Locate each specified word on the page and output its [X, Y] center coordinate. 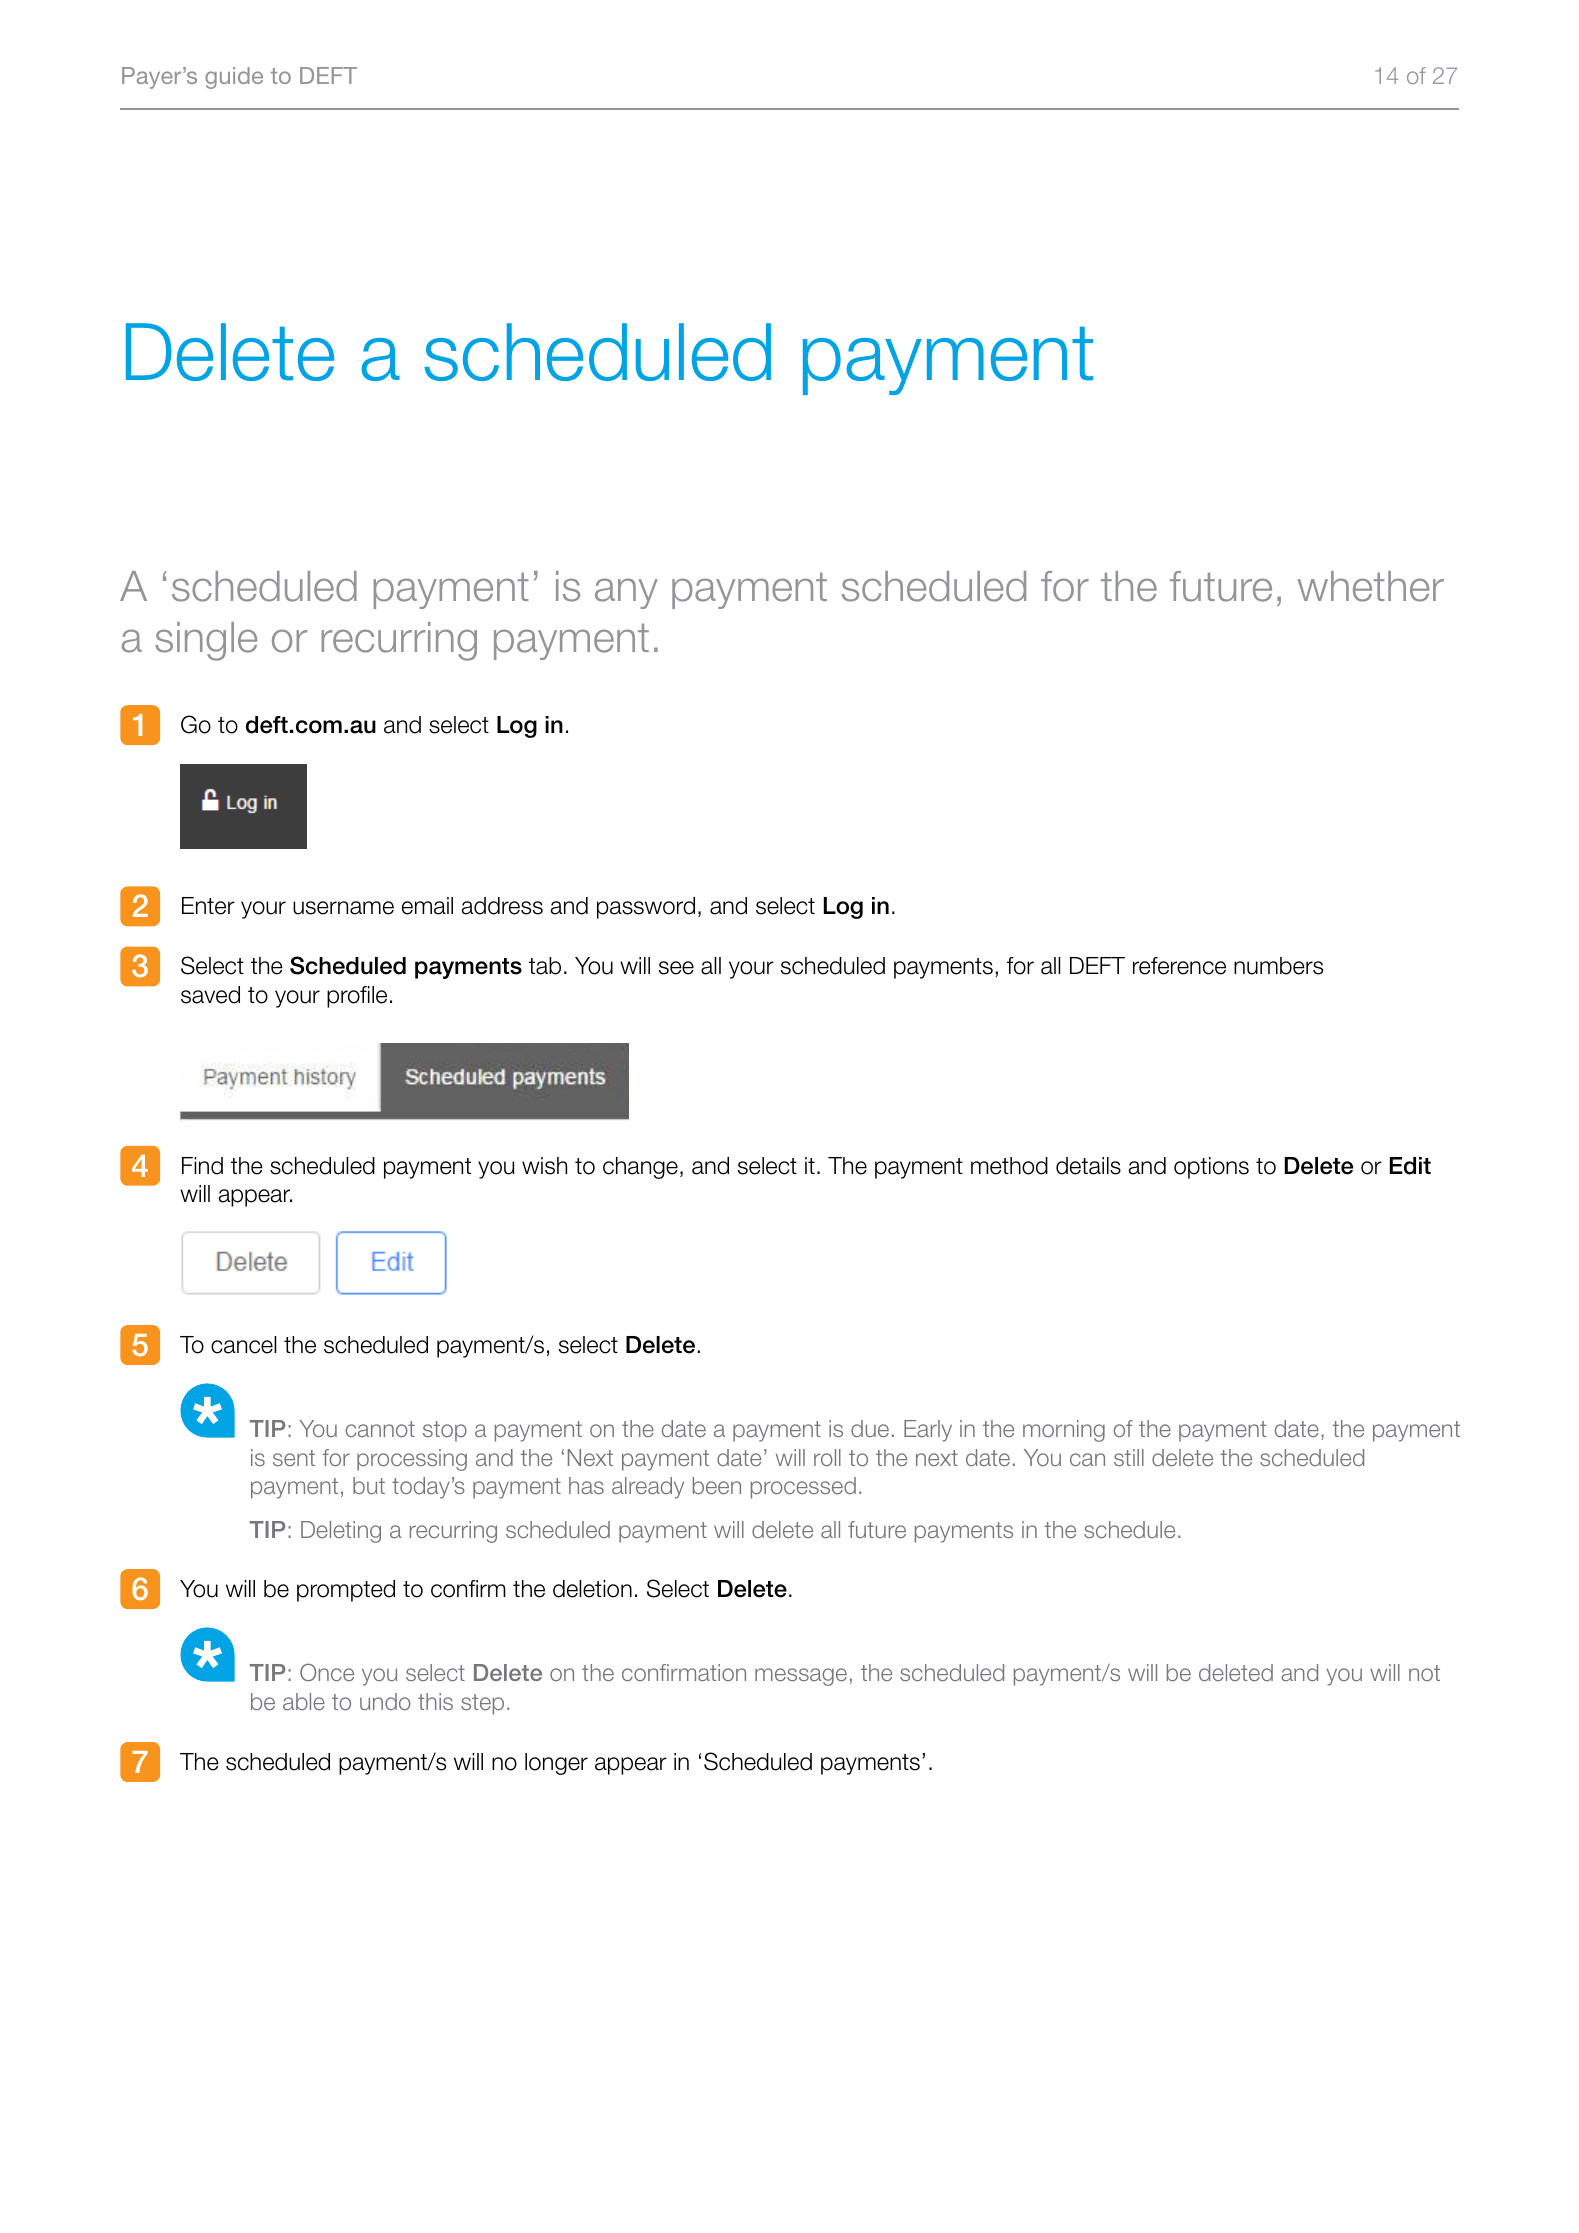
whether [1370, 586]
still [1129, 1457]
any [626, 593]
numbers [1278, 966]
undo [385, 1701]
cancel [244, 1345]
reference [1179, 966]
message [801, 1677]
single [206, 641]
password [646, 908]
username [343, 908]
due [870, 1428]
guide [234, 78]
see [676, 968]
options [1211, 1168]
